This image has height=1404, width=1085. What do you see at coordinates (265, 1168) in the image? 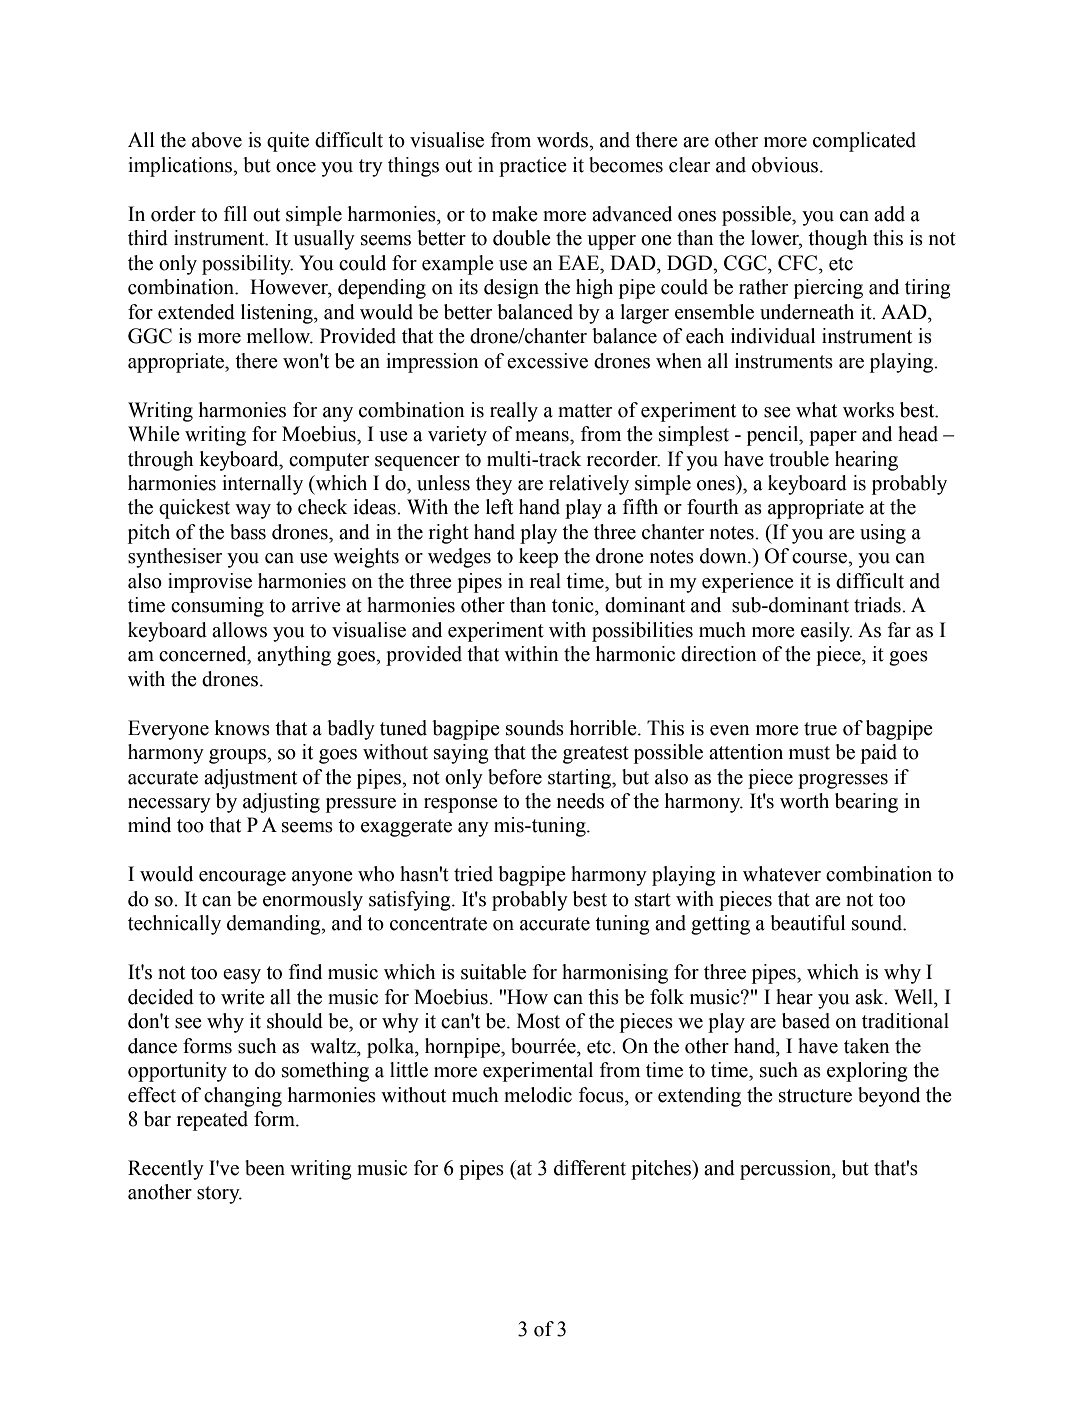
I see `been` at bounding box center [265, 1168].
